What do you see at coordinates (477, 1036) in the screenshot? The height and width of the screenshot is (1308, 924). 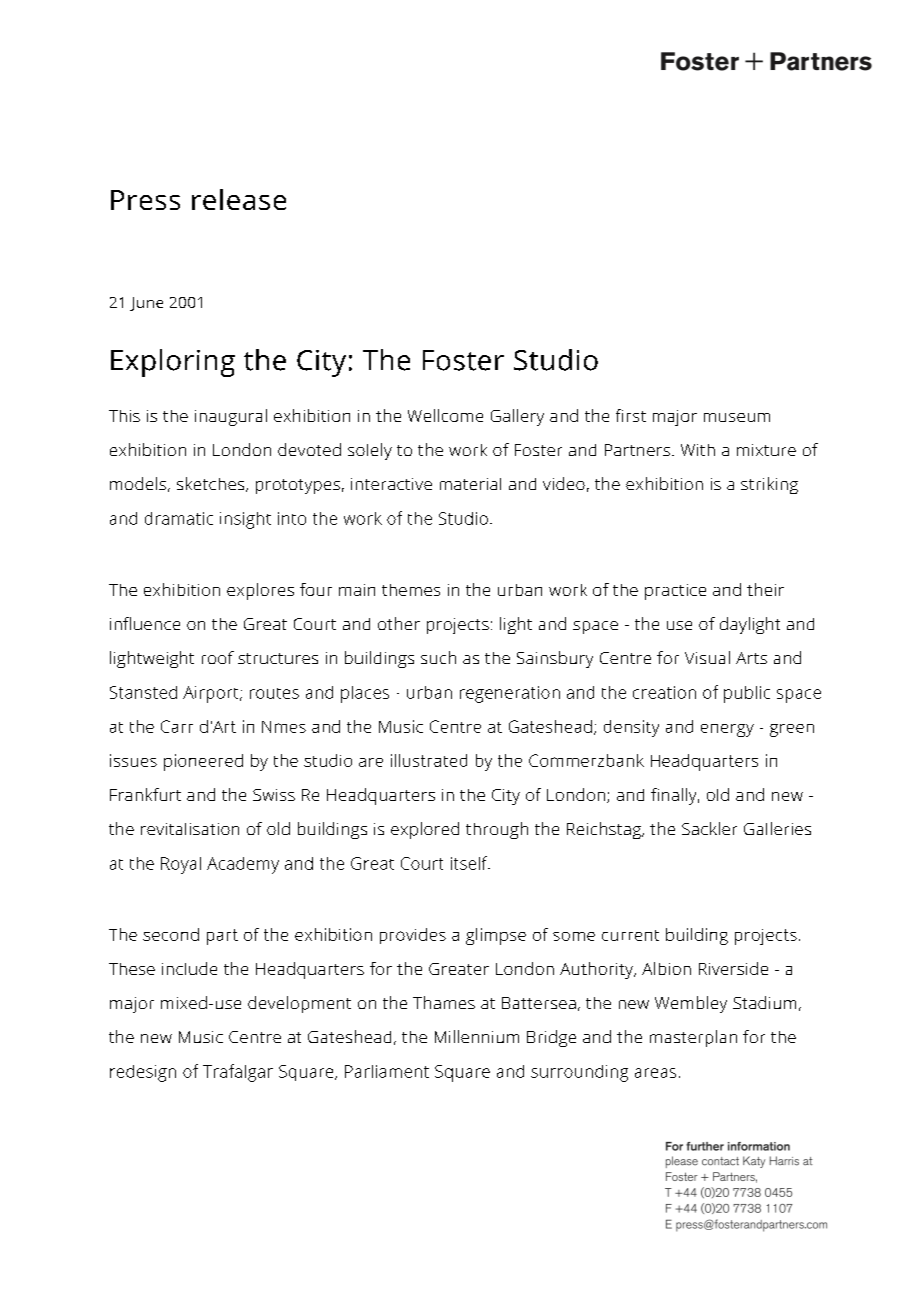 I see `Millennium` at bounding box center [477, 1036].
